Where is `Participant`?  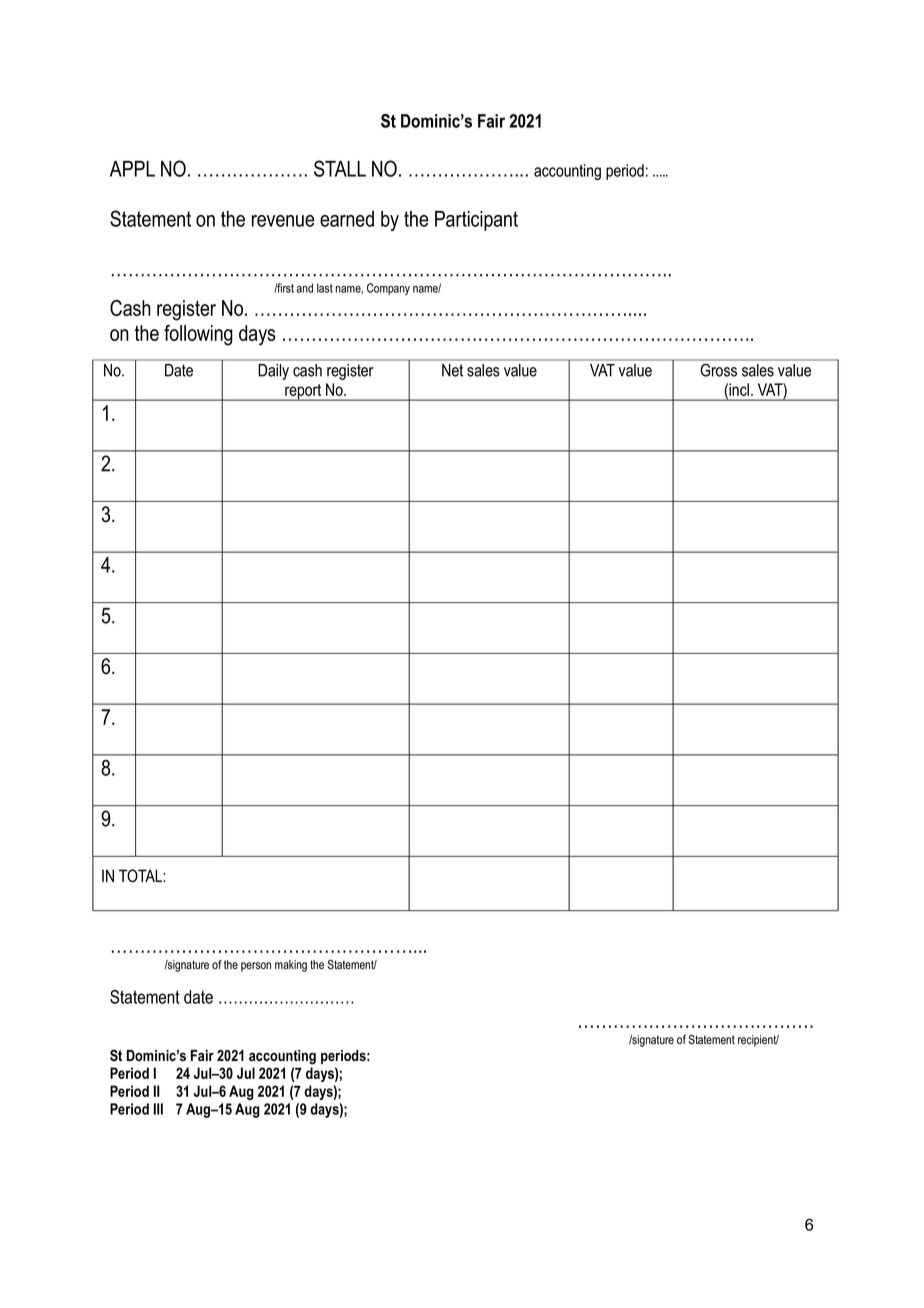
Participant is located at coordinates (476, 221).
